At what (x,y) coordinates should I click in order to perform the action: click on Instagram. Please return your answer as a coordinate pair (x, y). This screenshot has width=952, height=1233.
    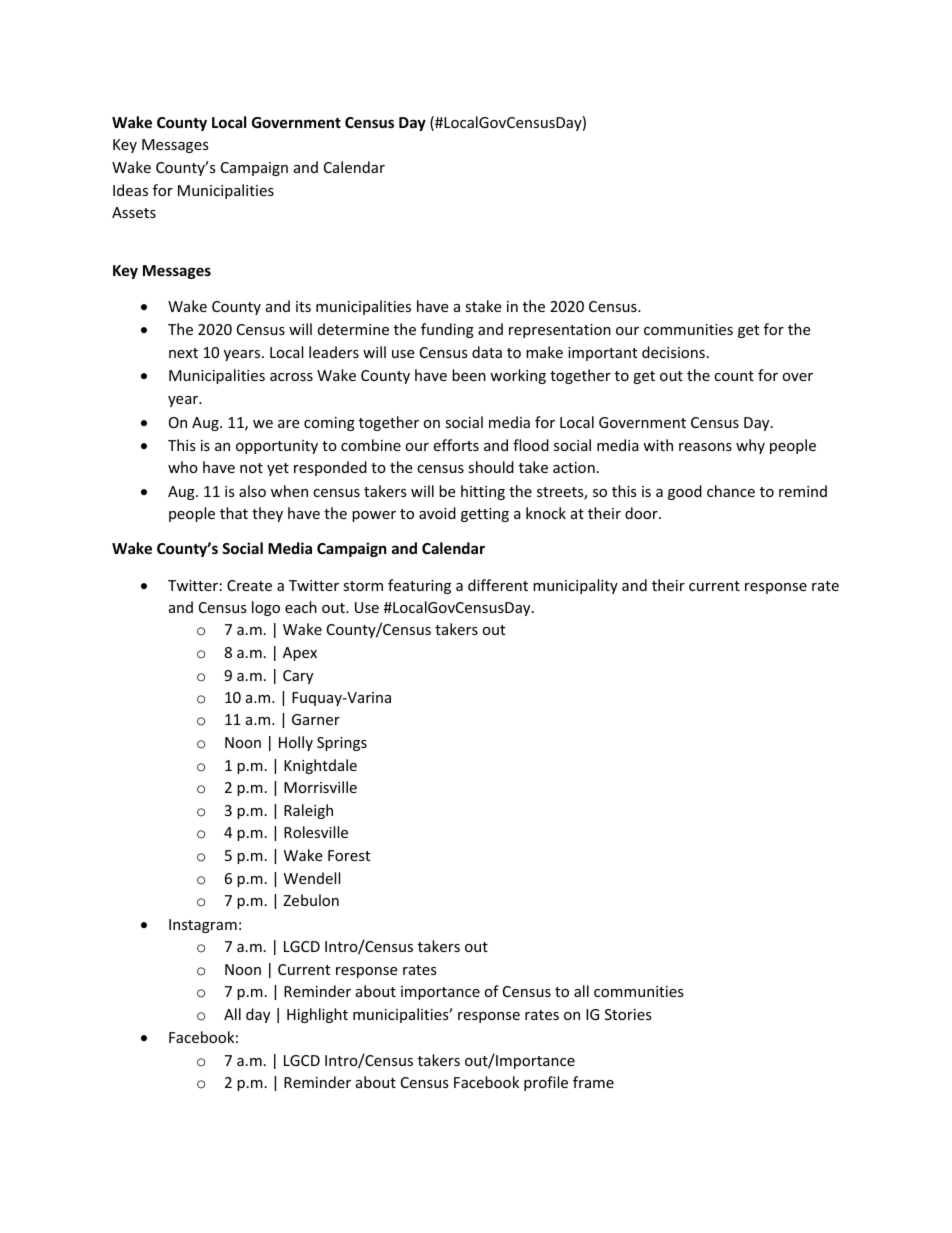
    Looking at the image, I should click on (203, 926).
